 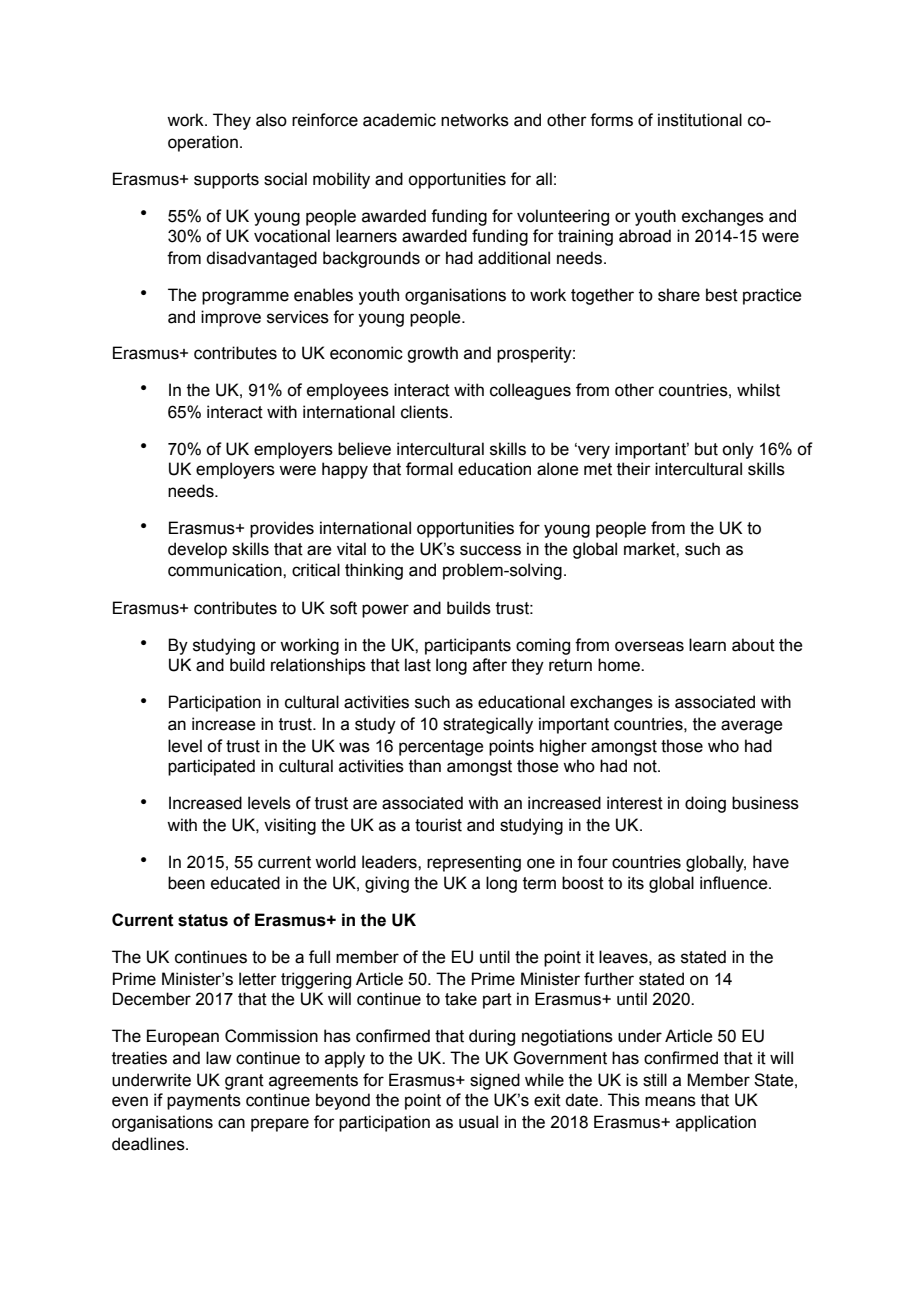 I want to click on overseas, so click(x=649, y=646).
